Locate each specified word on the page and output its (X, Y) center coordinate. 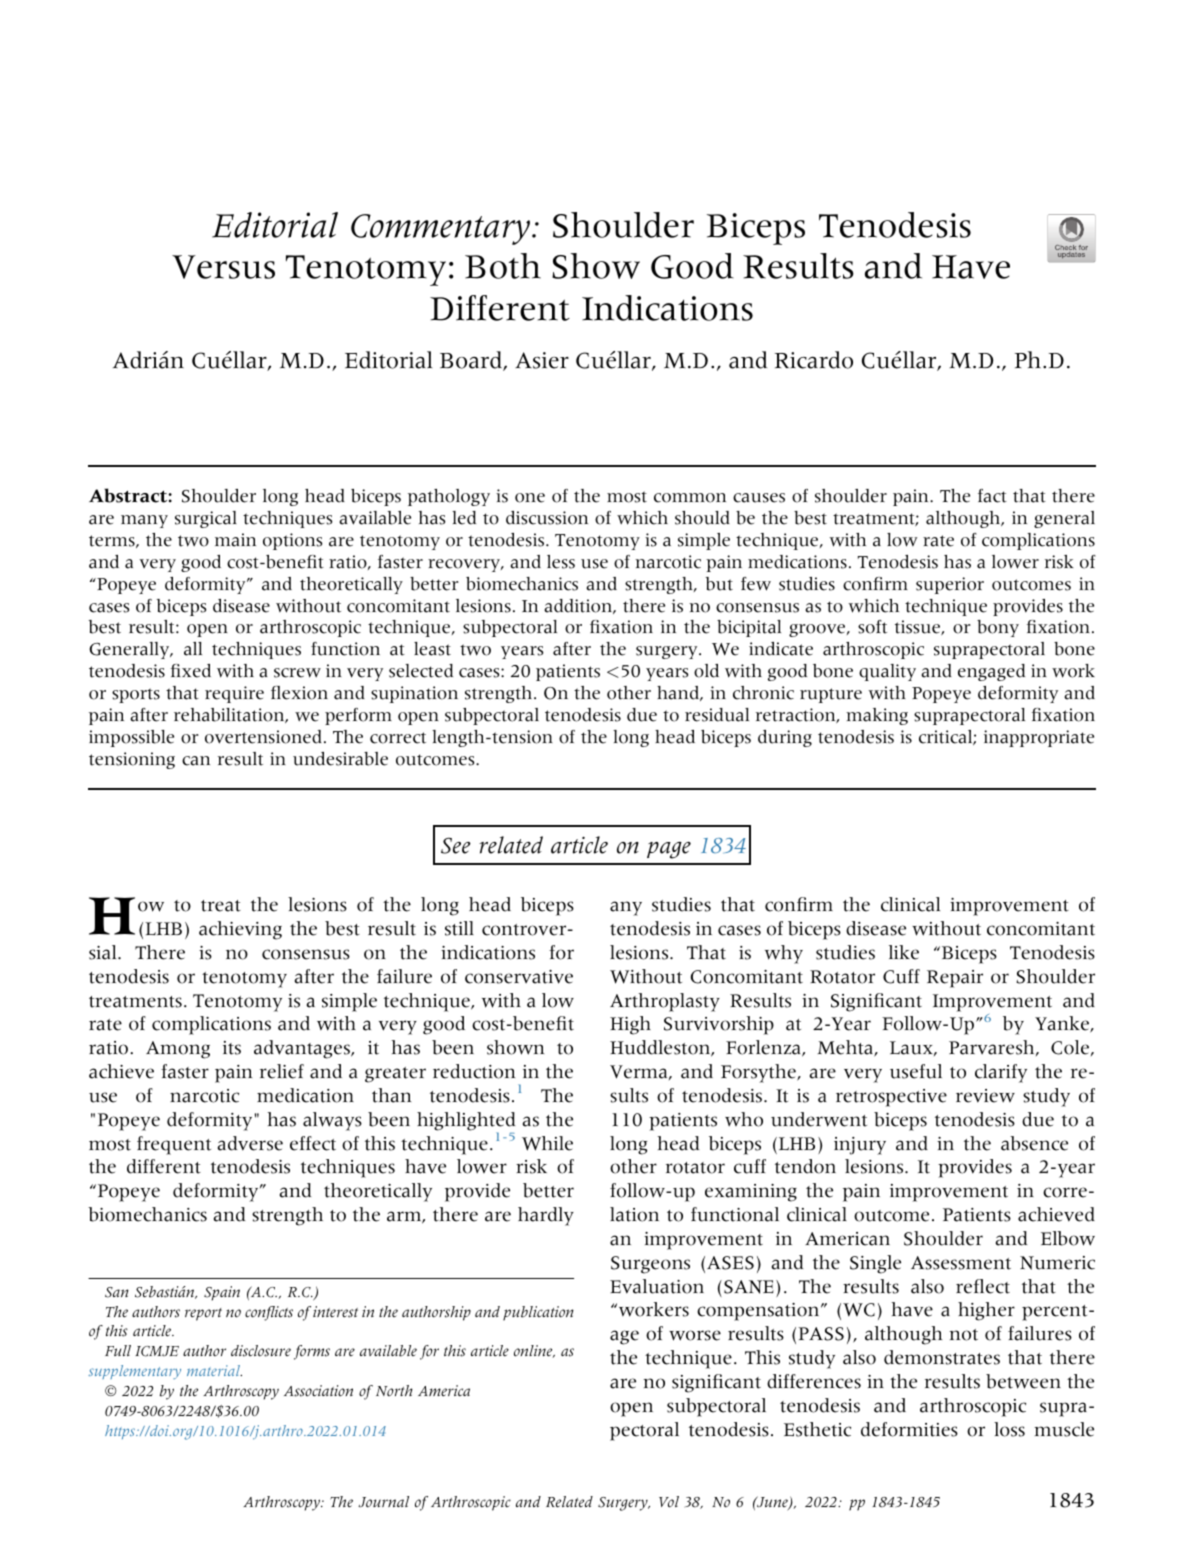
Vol (669, 1502)
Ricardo (814, 360)
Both (503, 266)
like (904, 952)
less (561, 562)
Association (318, 1391)
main (235, 540)
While (547, 1143)
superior (950, 585)
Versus (223, 267)
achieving (240, 930)
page (669, 850)
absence (1034, 1143)
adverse (250, 1143)
